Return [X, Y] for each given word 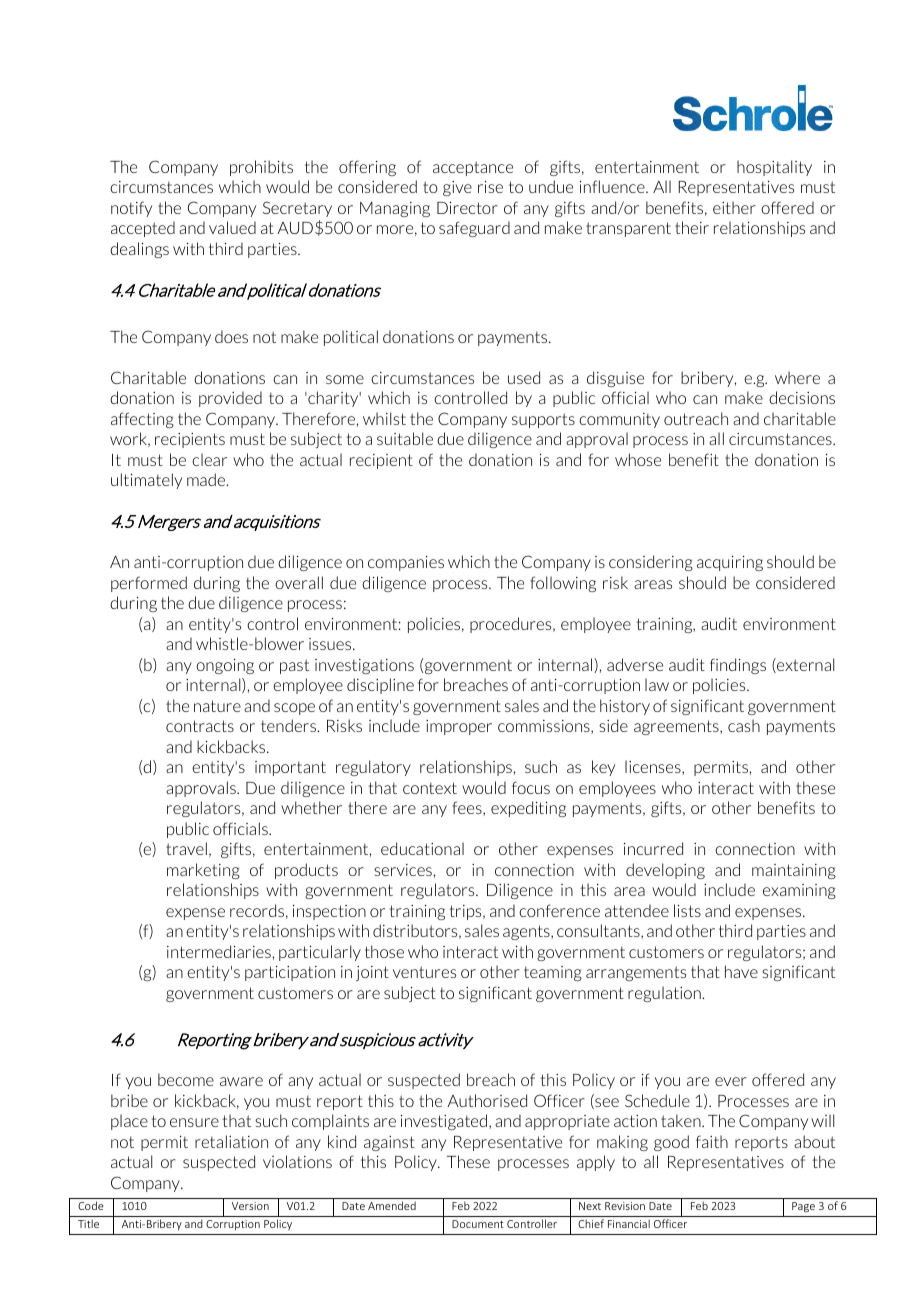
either [734, 207]
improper [459, 727]
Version [250, 1206]
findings [738, 666]
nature [217, 706]
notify [131, 209]
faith [712, 1141]
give [457, 188]
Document [478, 1224]
